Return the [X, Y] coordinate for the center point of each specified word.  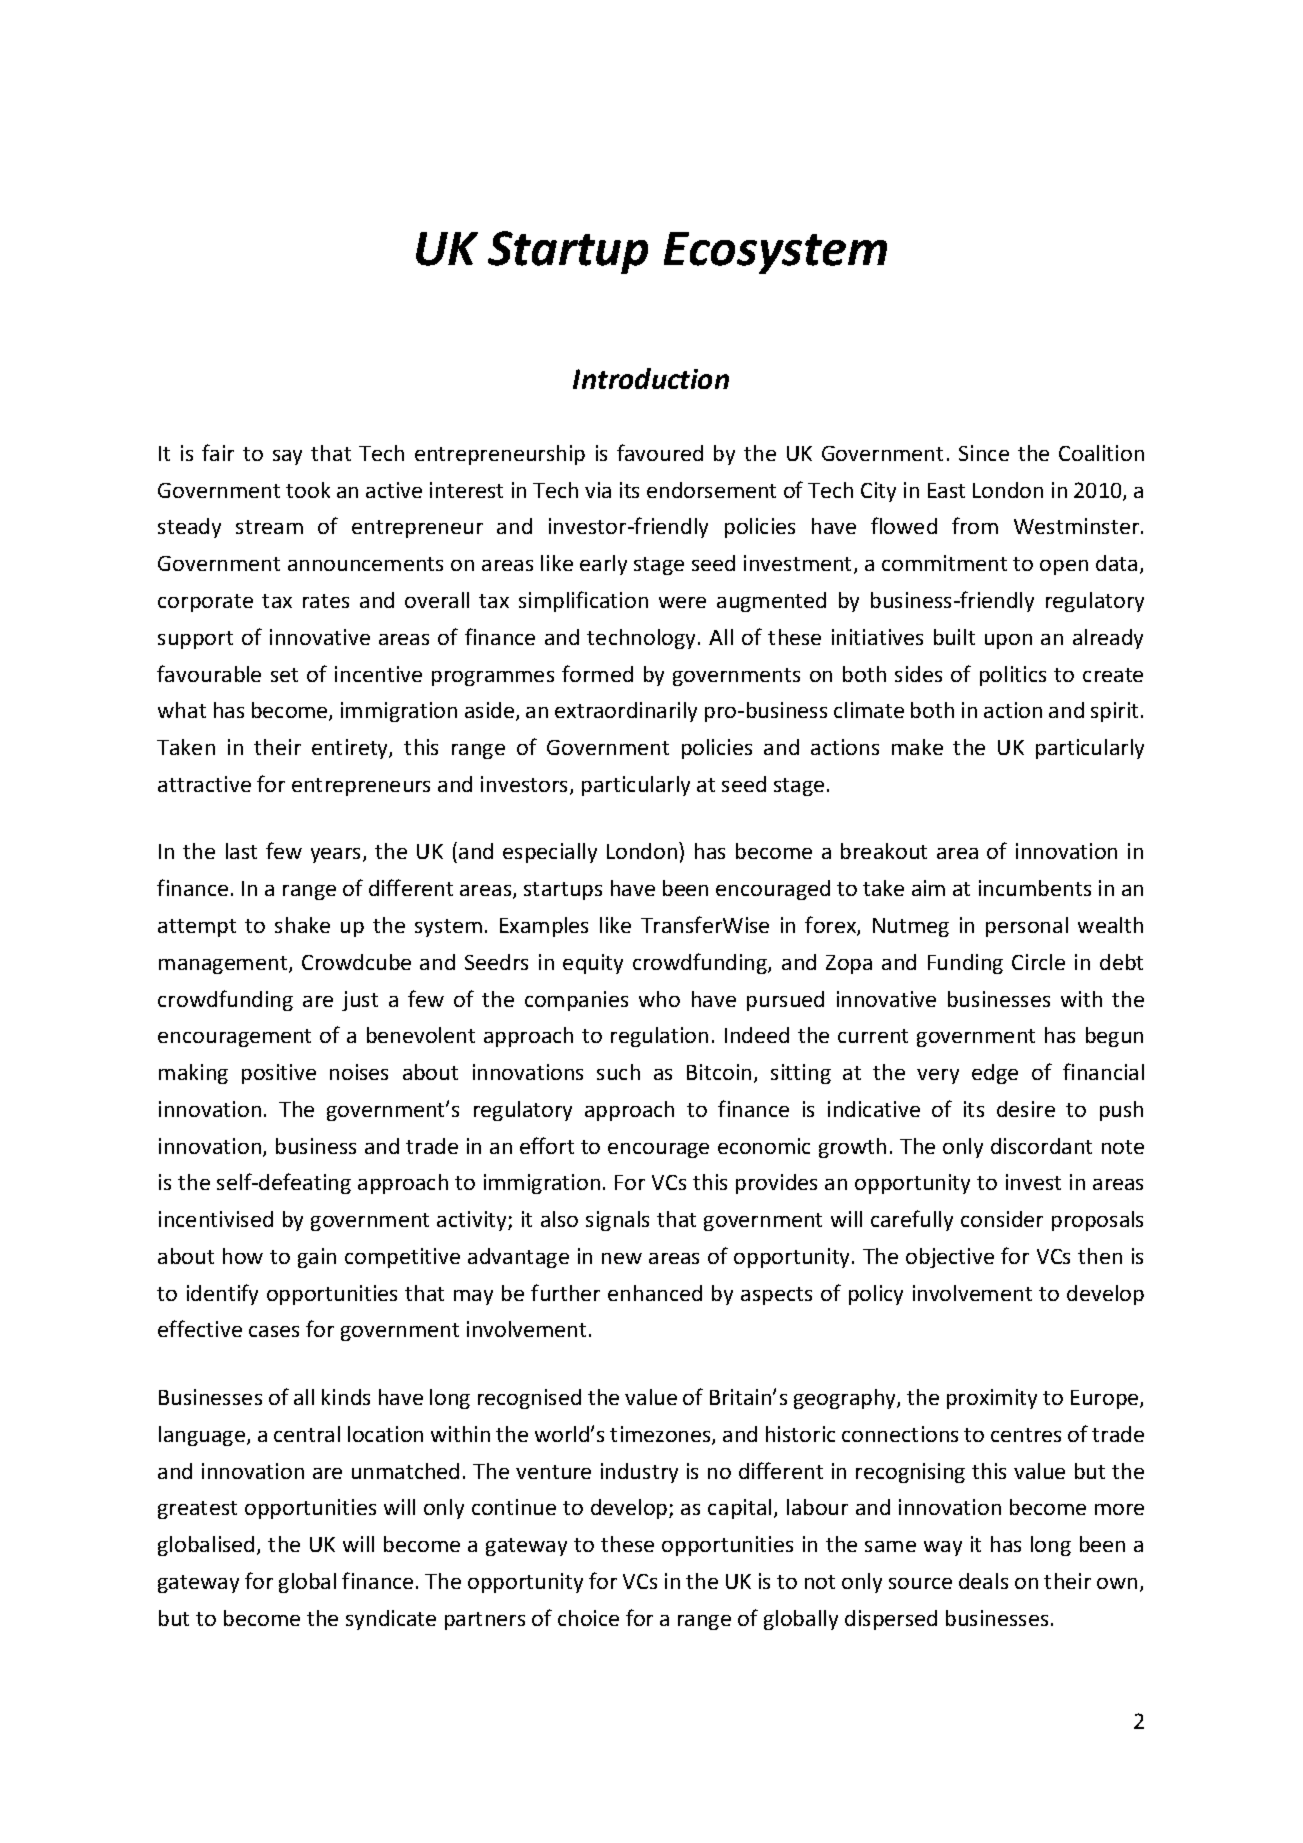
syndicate [391, 1620]
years [337, 855]
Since [984, 453]
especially [550, 853]
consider [1002, 1219]
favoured [660, 452]
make [917, 747]
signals [617, 1221]
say [287, 457]
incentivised [216, 1219]
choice [588, 1618]
